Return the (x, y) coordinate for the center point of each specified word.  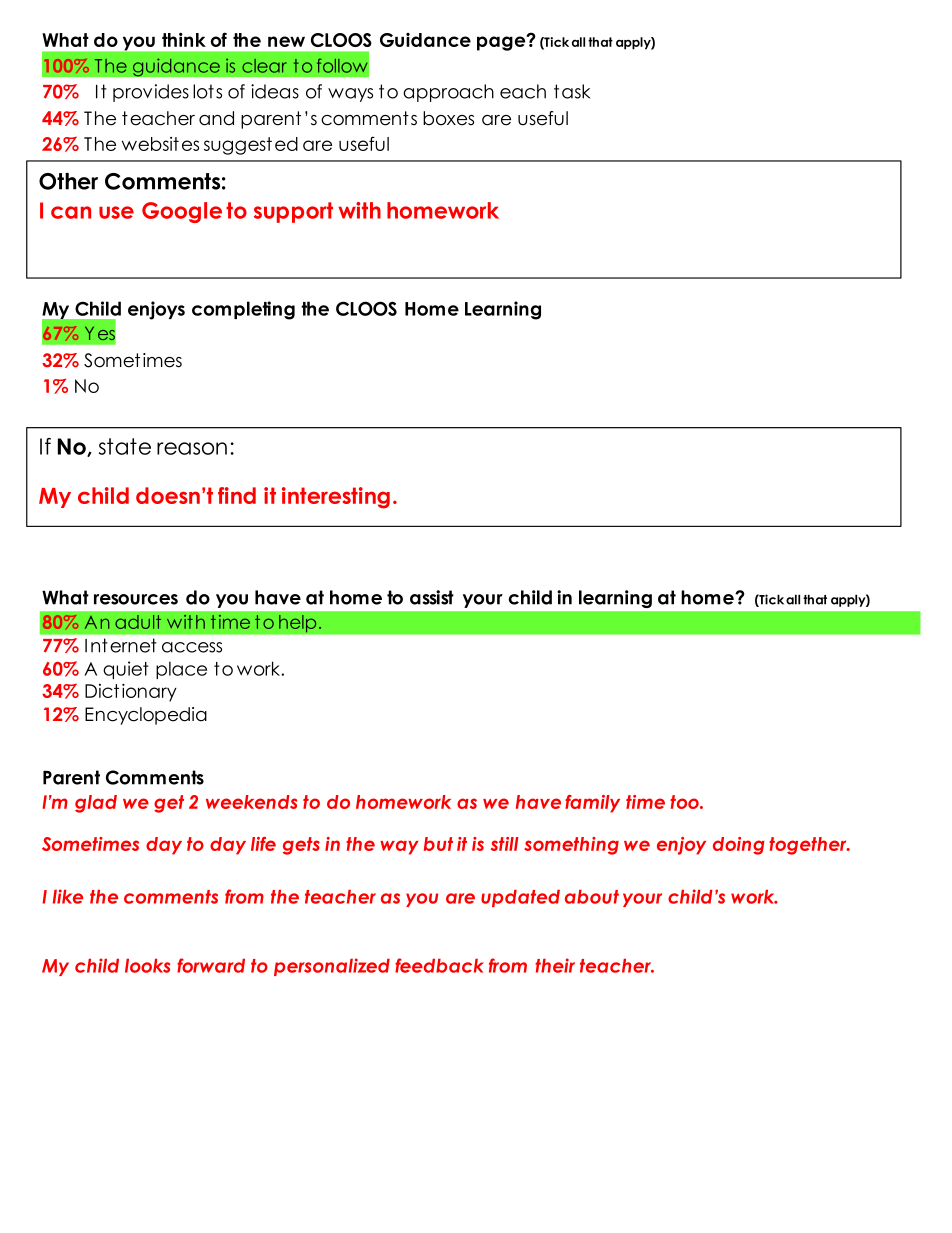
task (572, 91)
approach (448, 93)
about (592, 897)
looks (147, 966)
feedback (439, 965)
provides (151, 93)
